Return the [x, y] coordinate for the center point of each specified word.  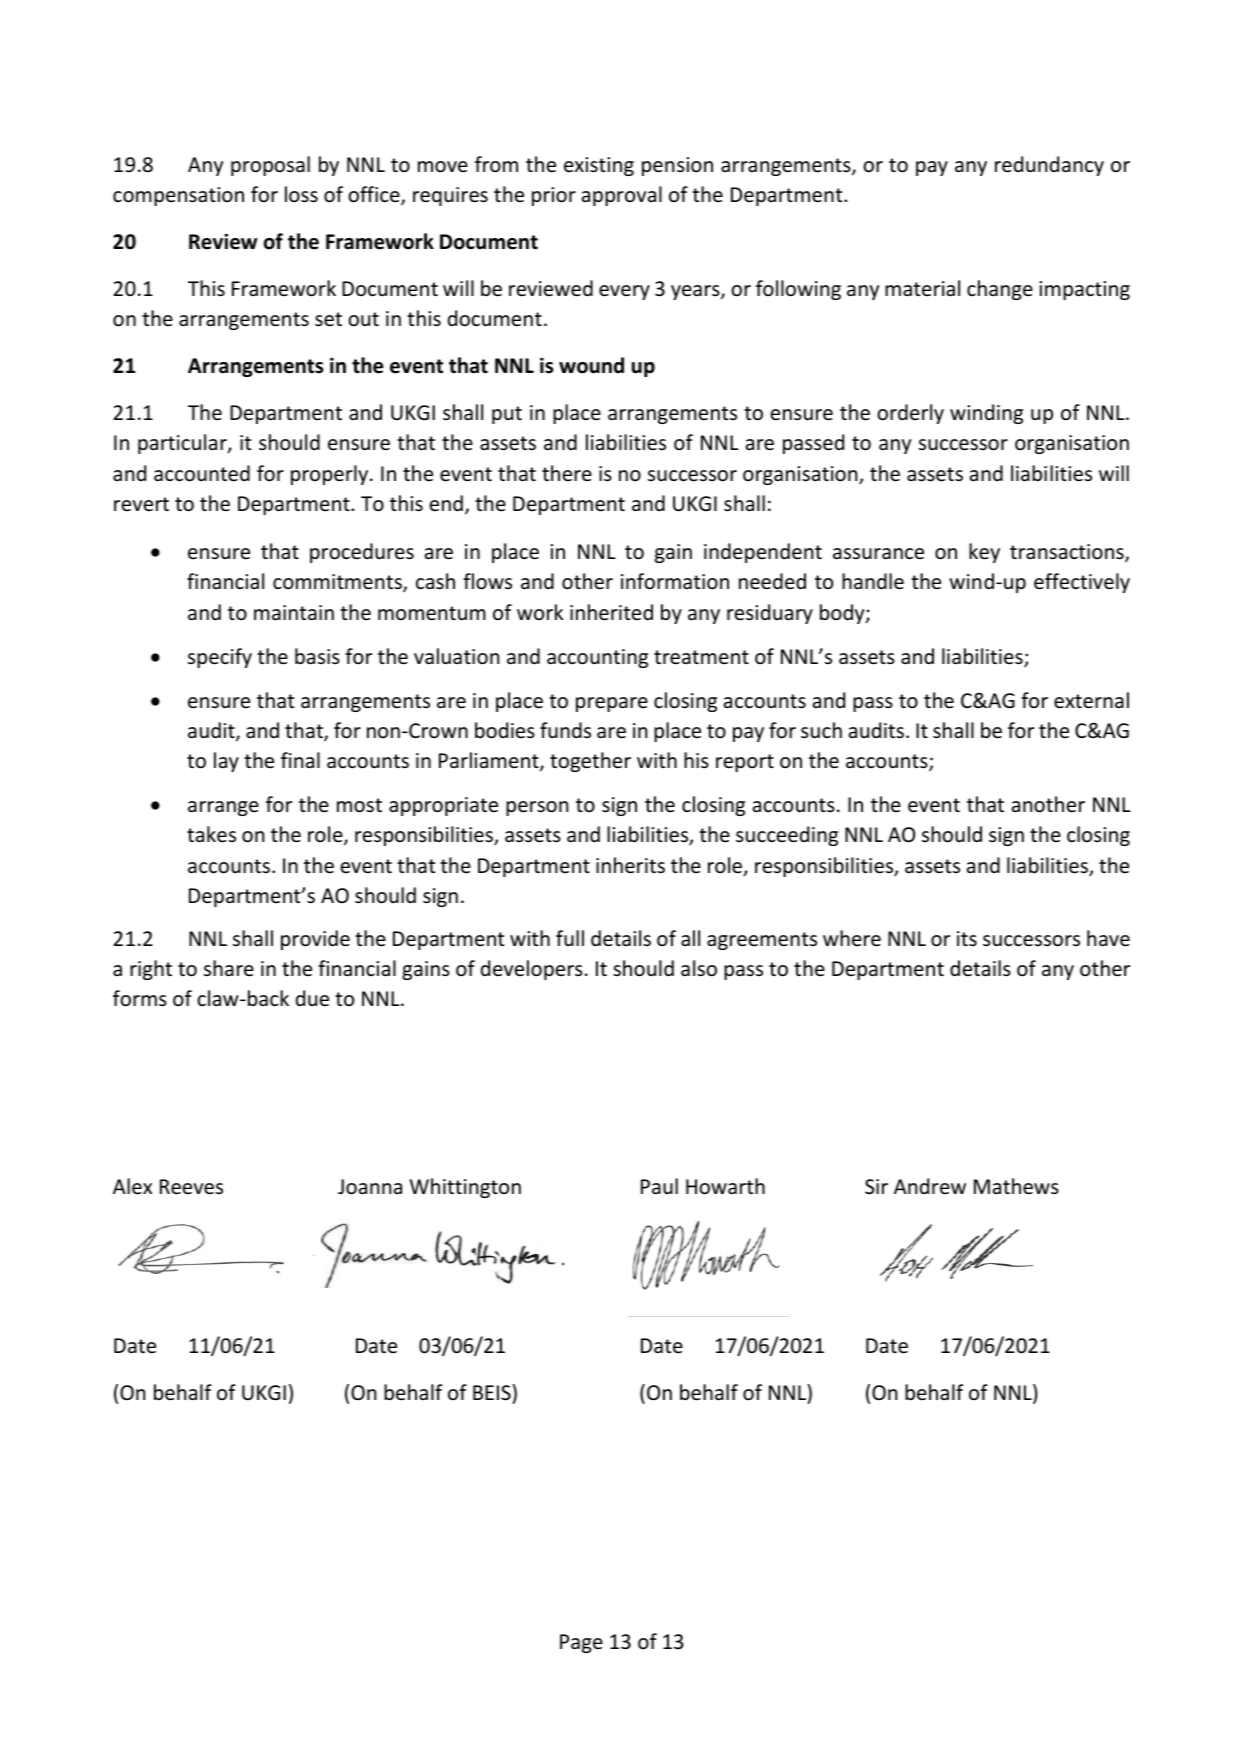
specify [220, 658]
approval [622, 196]
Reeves [191, 1187]
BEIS [493, 1392]
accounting [597, 658]
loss [301, 194]
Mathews [1016, 1186]
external [1091, 700]
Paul [659, 1186]
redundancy [1049, 166]
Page [581, 1643]
